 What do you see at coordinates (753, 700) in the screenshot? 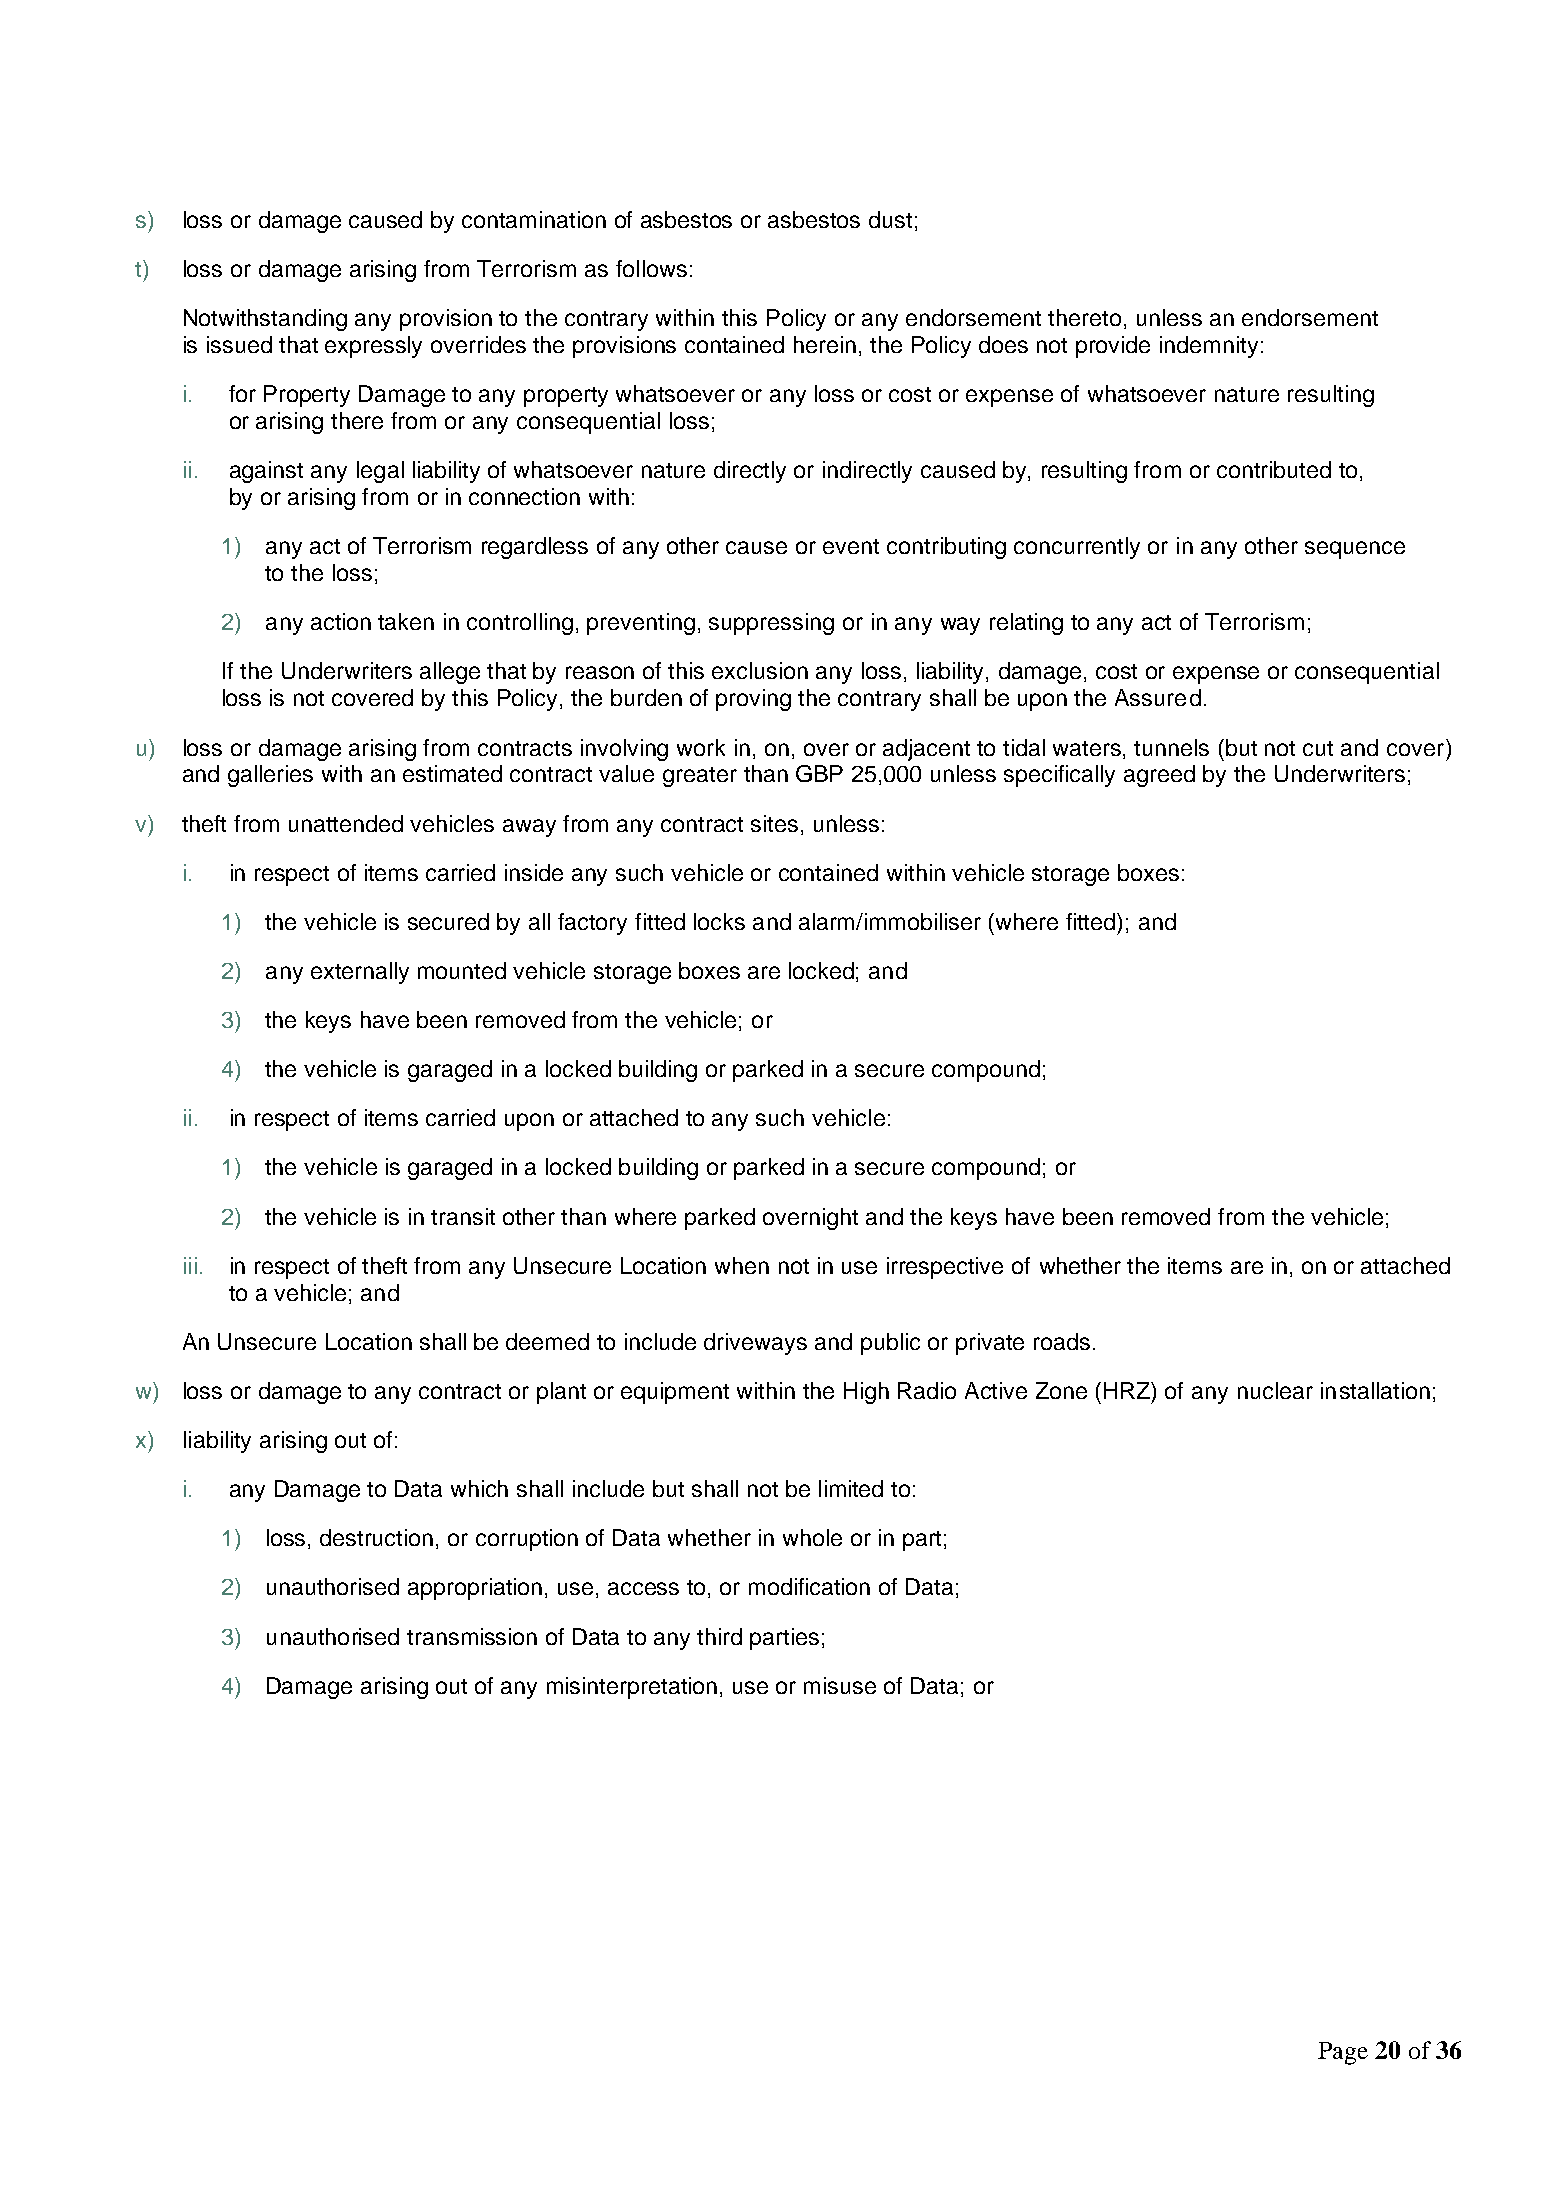
I see `proving` at bounding box center [753, 700].
